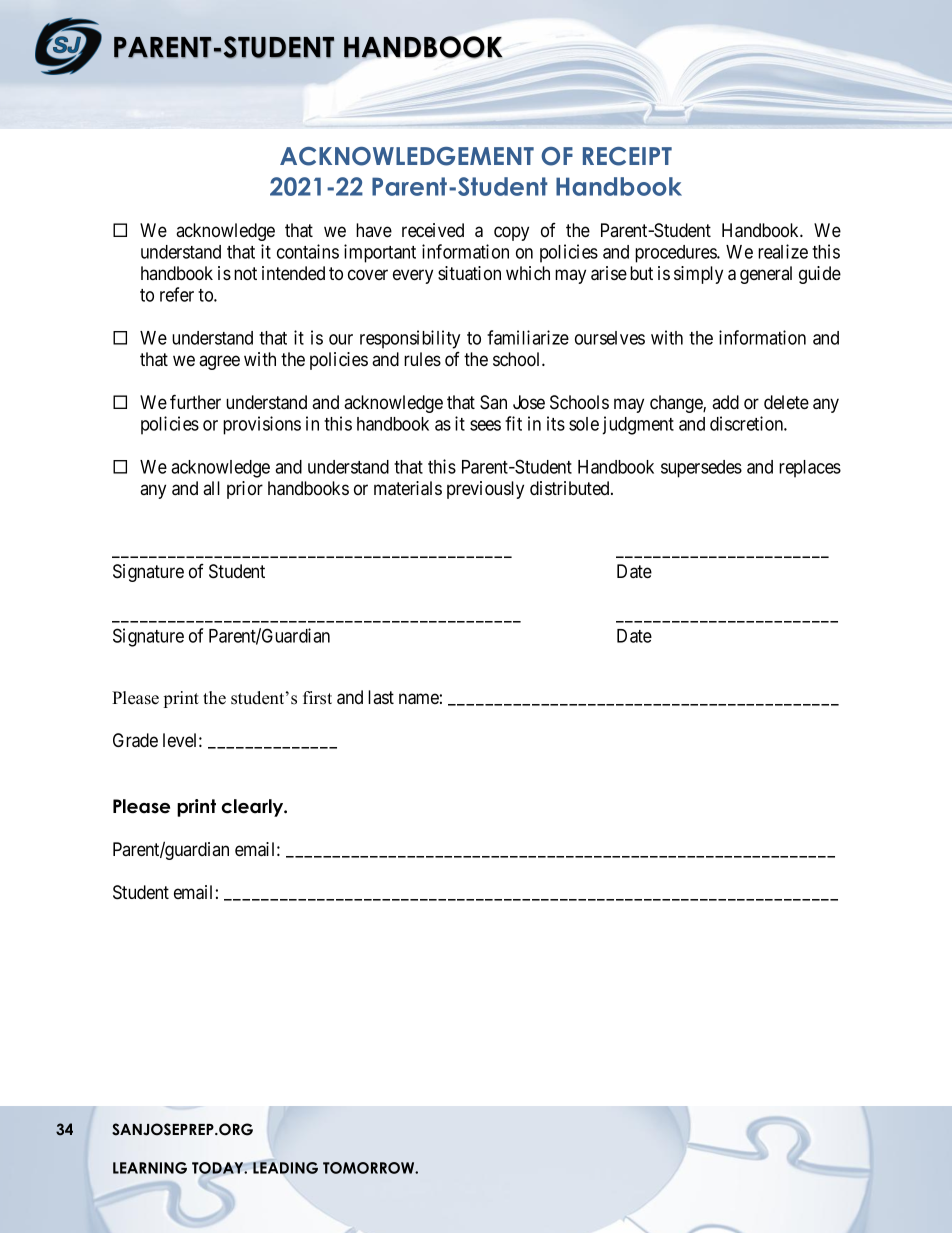 The image size is (952, 1233). What do you see at coordinates (701, 469) in the screenshot?
I see `supersedes` at bounding box center [701, 469].
